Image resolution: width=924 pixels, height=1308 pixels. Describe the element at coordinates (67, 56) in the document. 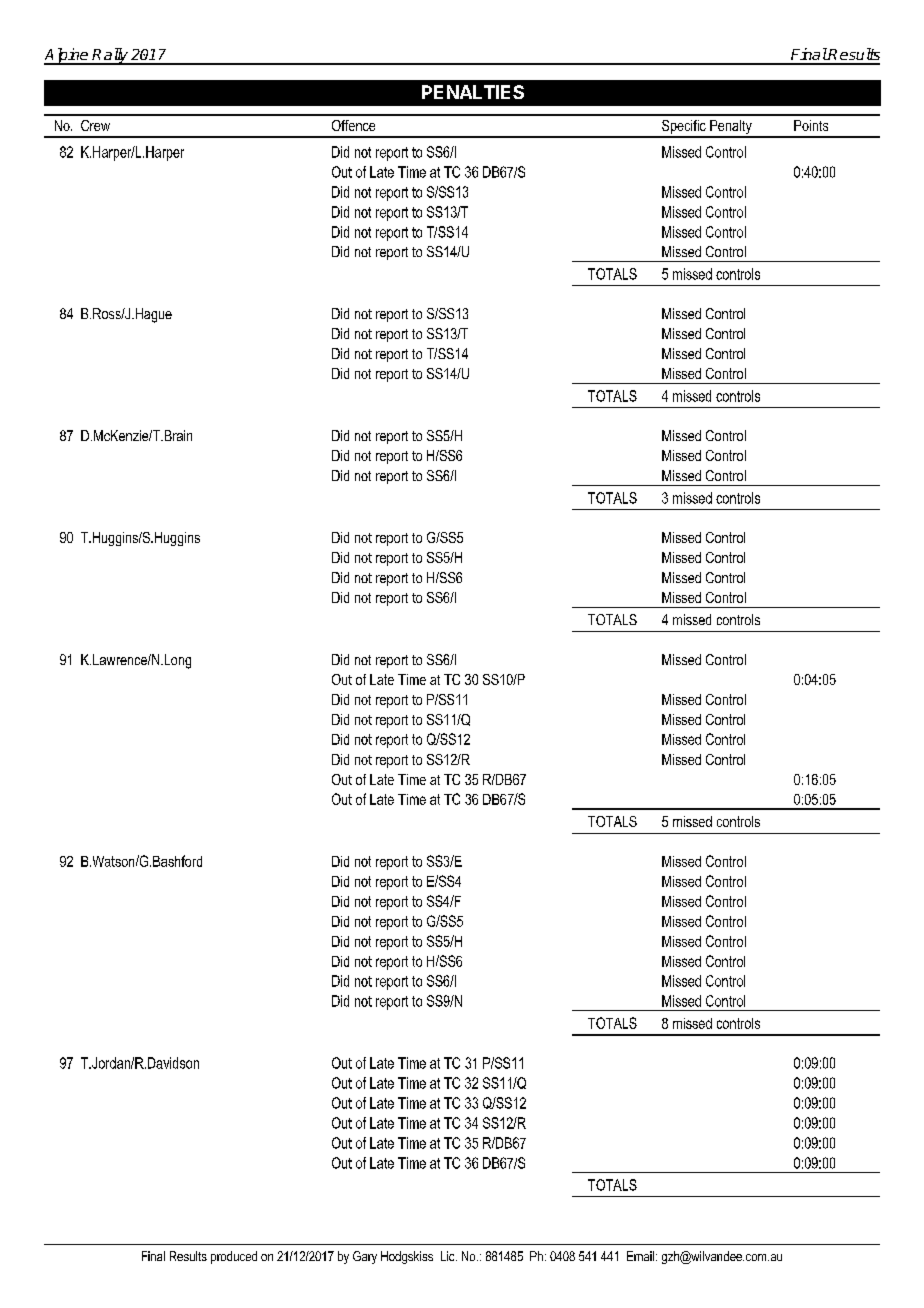

I see `Alpine` at that location.
